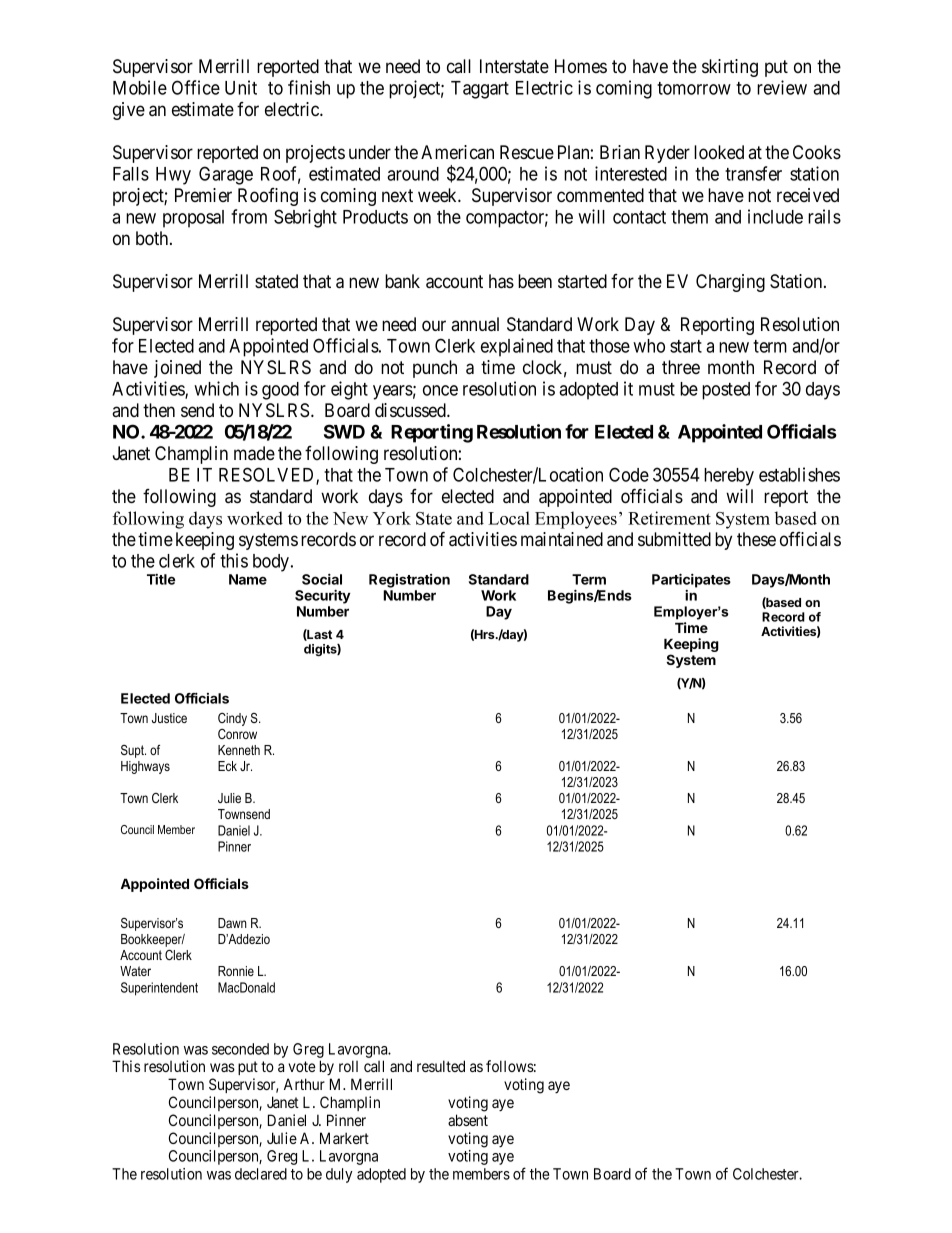 Image resolution: width=952 pixels, height=1233 pixels. I want to click on made, so click(254, 453).
